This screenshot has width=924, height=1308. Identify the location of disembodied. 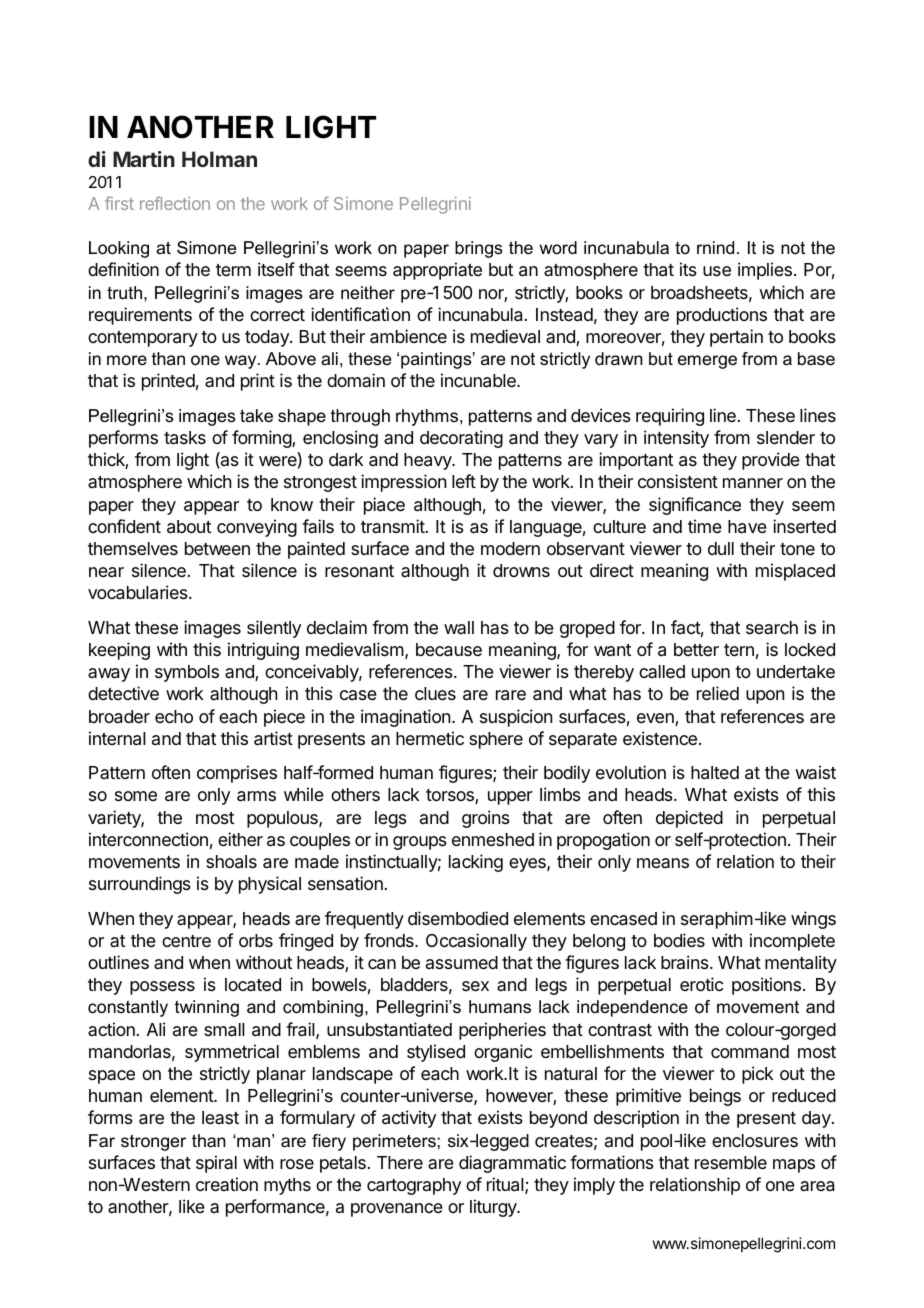
(458, 918).
